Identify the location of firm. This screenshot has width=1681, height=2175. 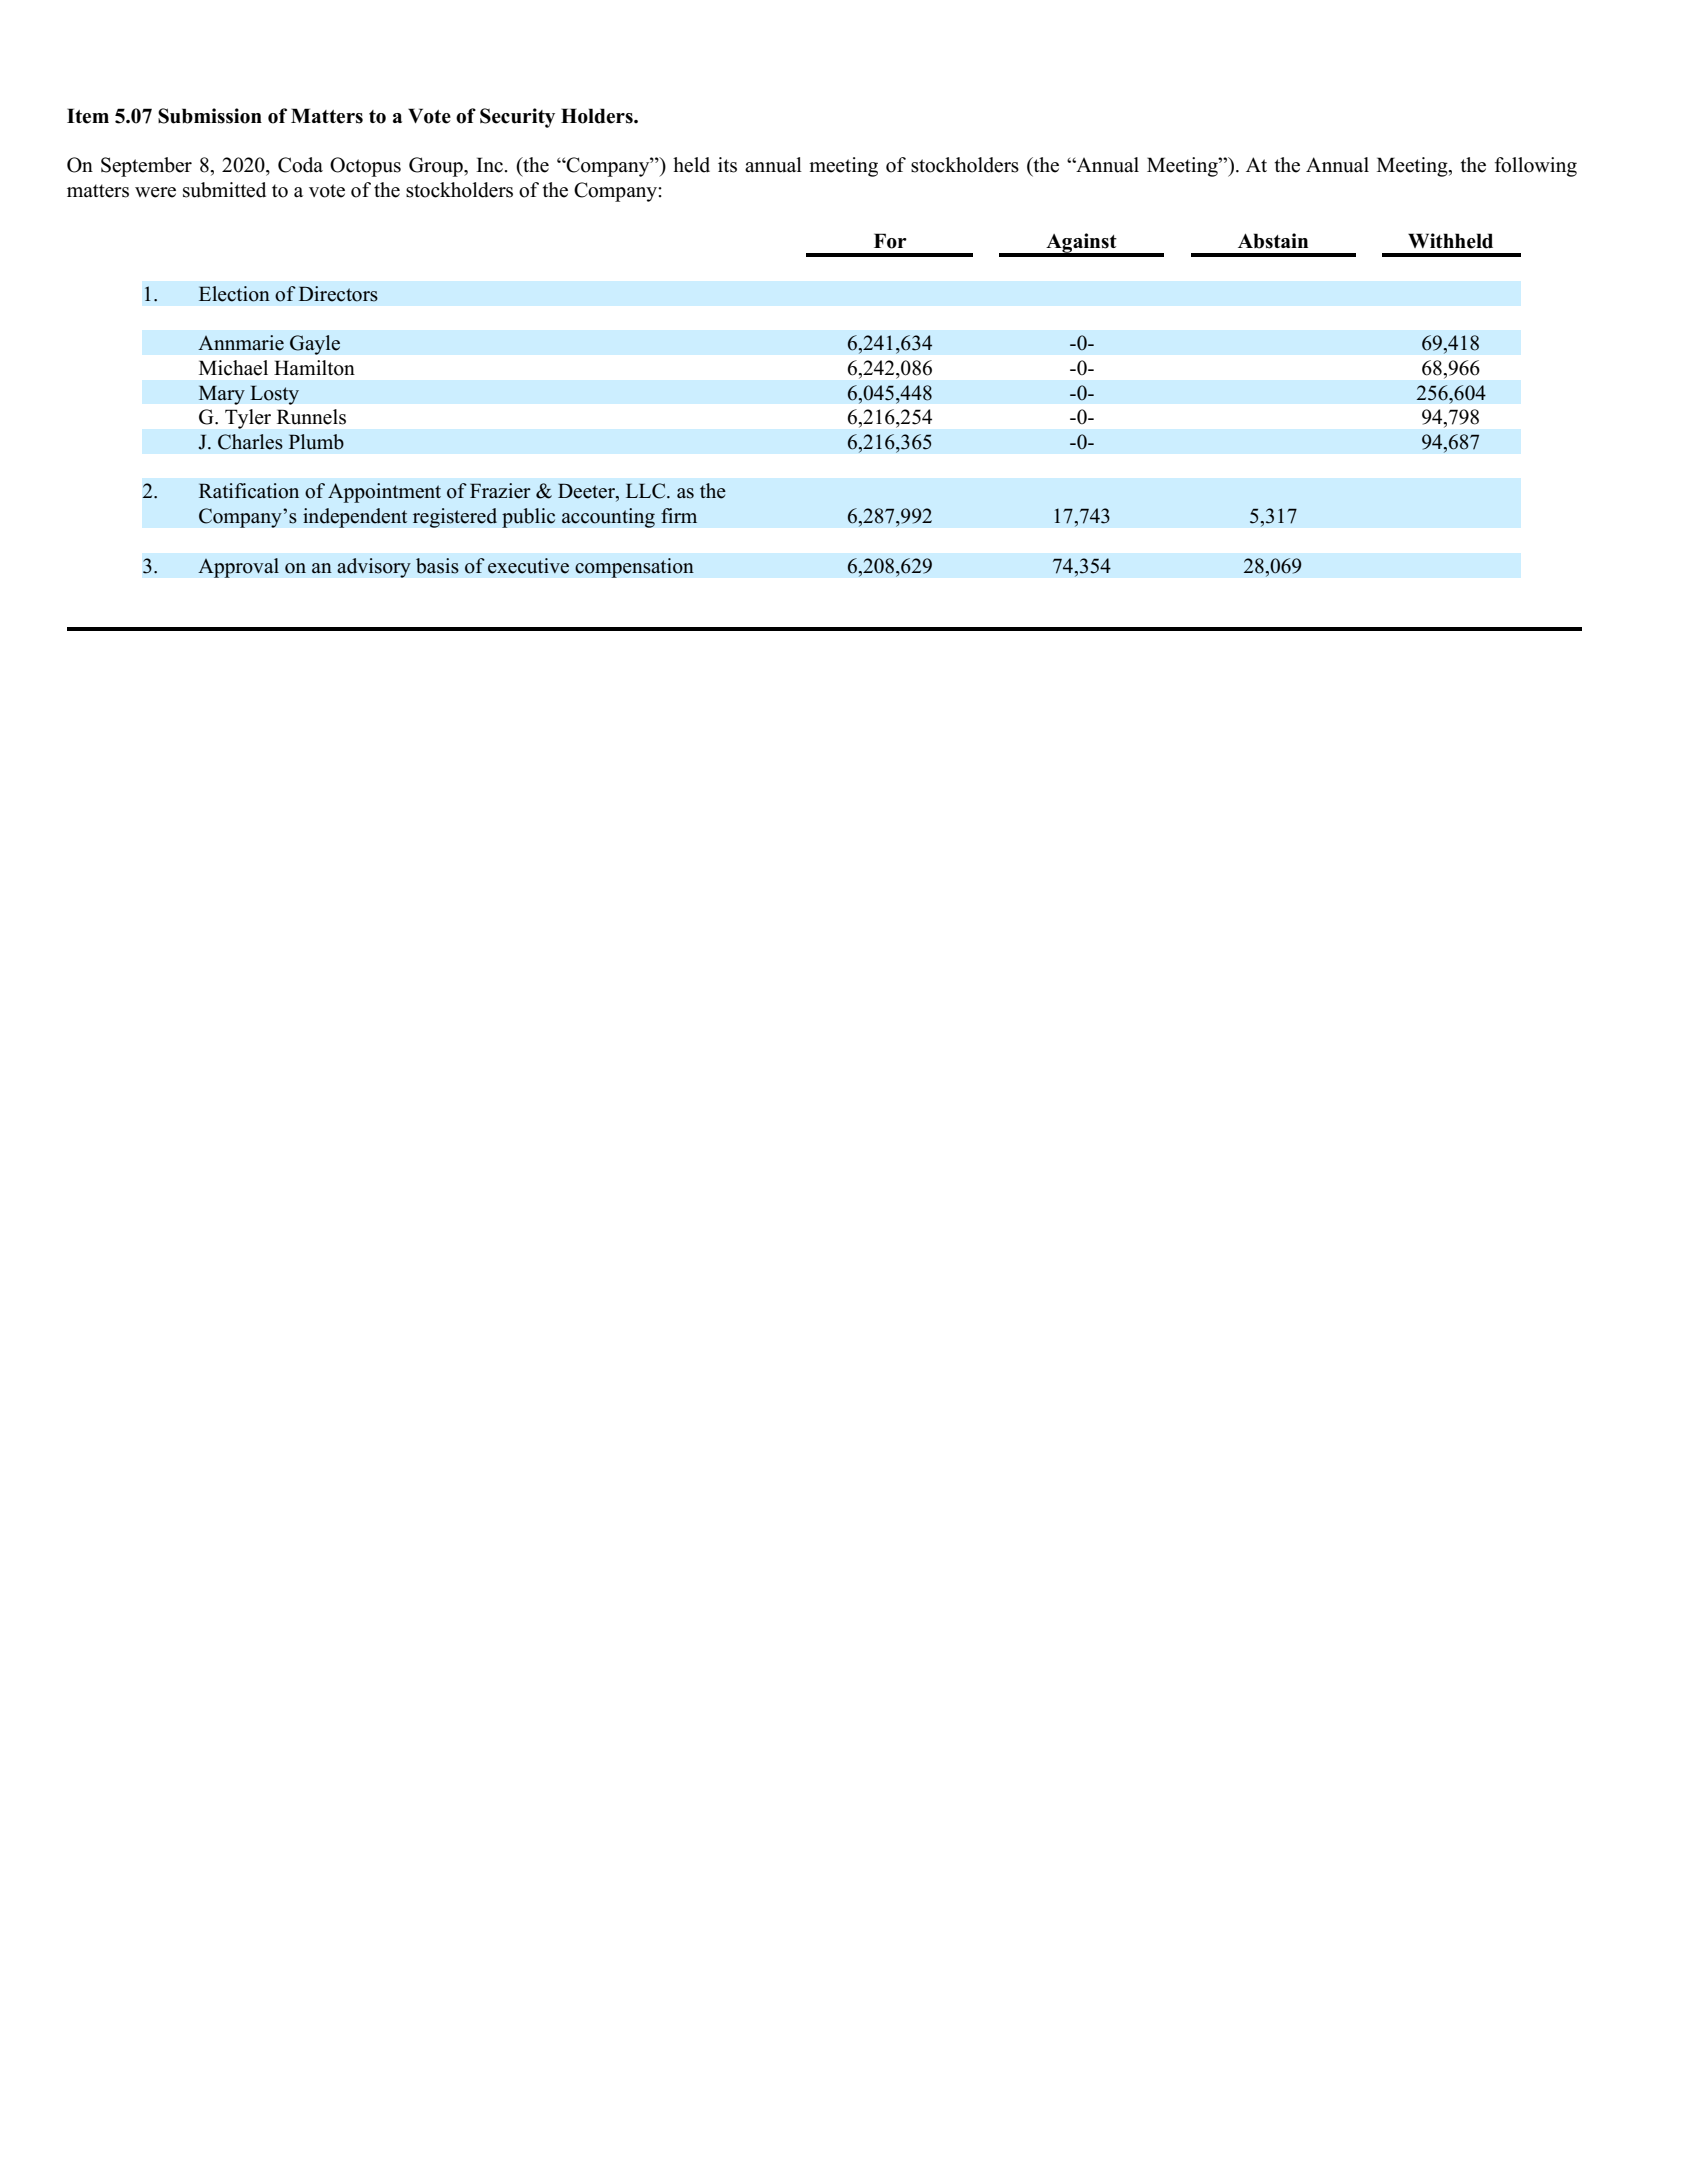
(679, 515).
